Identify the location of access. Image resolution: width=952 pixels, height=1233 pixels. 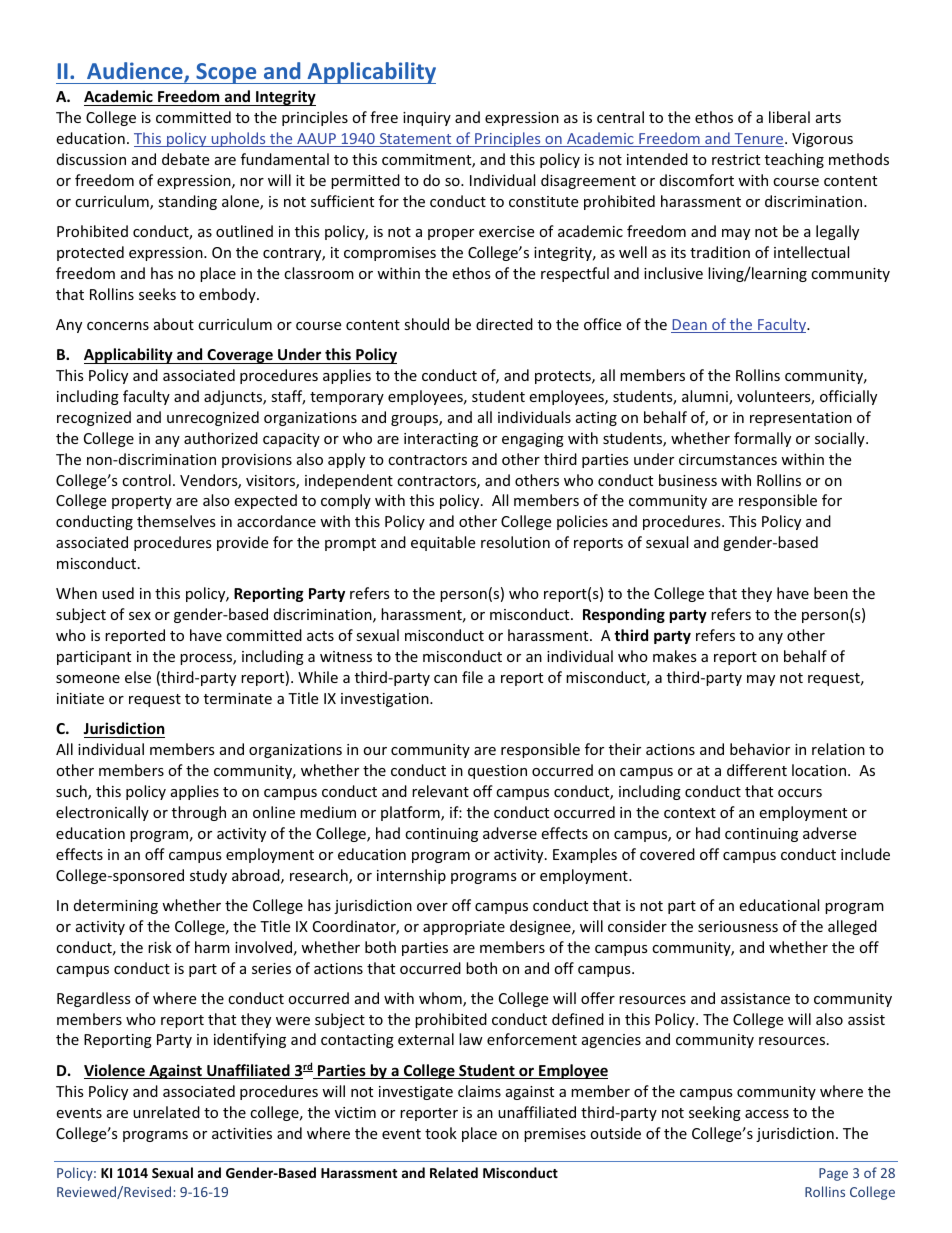
(767, 1114).
